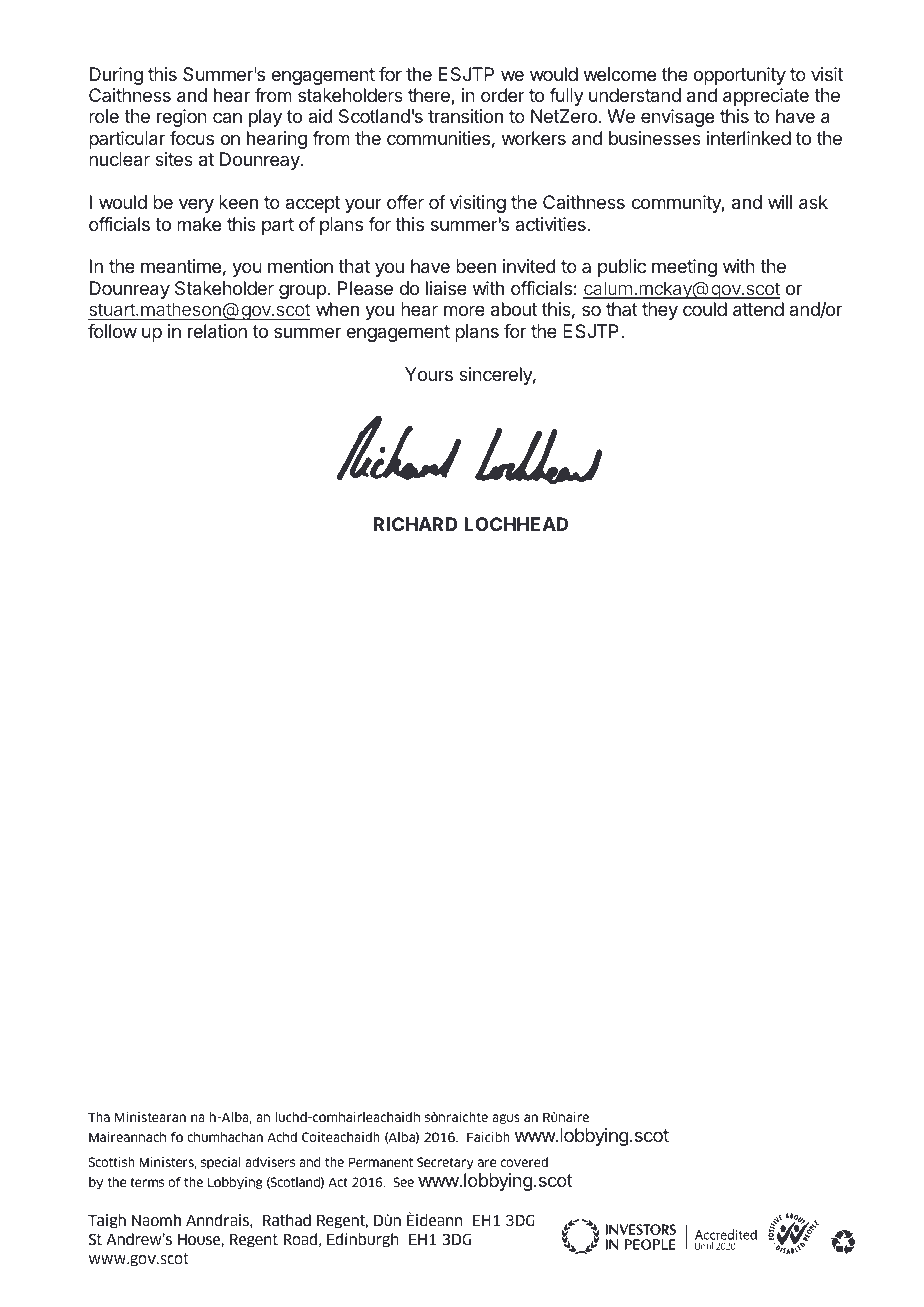 The width and height of the image is (924, 1307). Describe the element at coordinates (465, 116) in the image. I see `transition` at that location.
